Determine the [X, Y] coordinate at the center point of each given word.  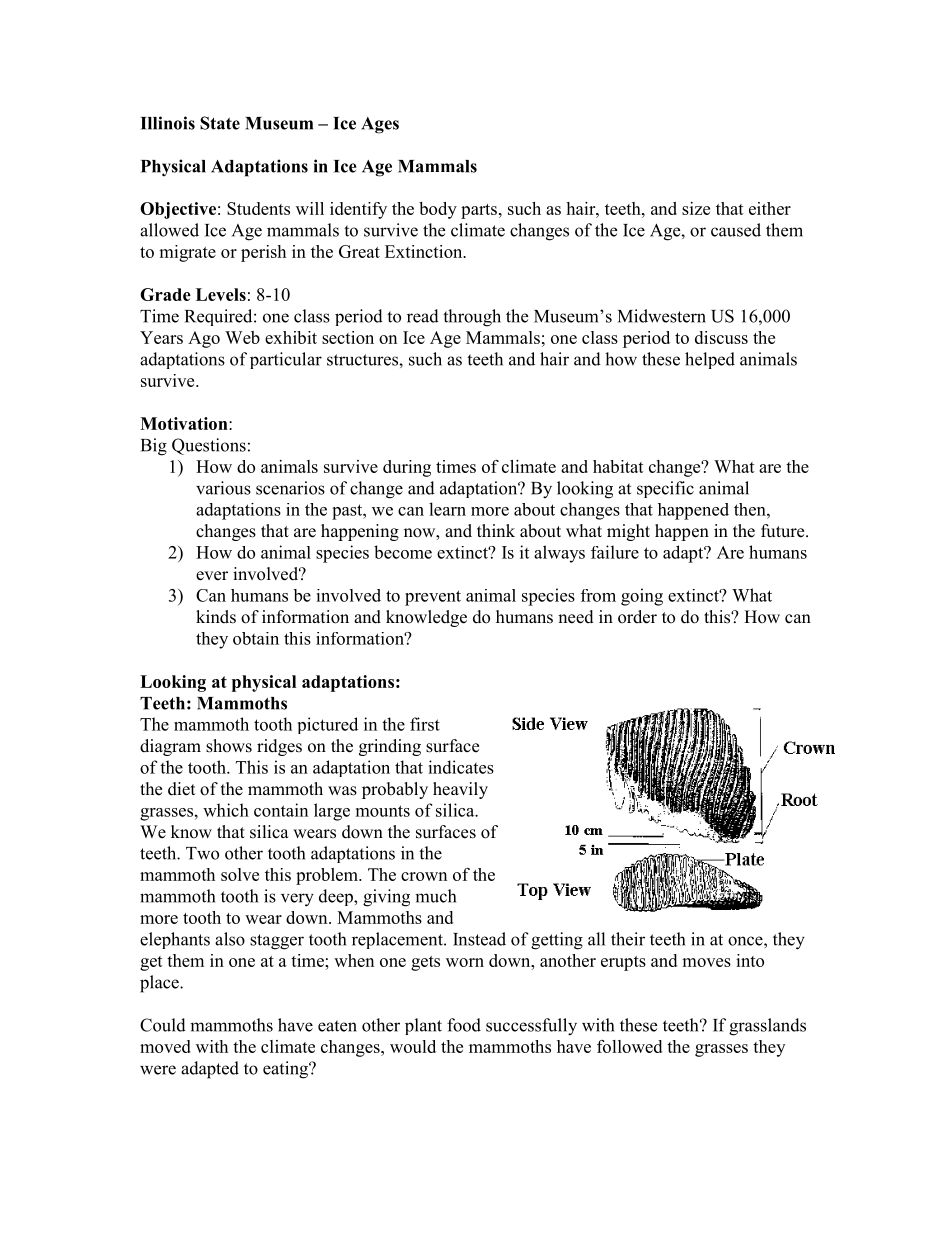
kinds [216, 617]
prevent [433, 598]
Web [242, 337]
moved [165, 1046]
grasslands [767, 1027]
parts [479, 211]
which [226, 810]
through [472, 318]
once [746, 941]
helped [710, 360]
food [464, 1025]
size [696, 208]
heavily [460, 790]
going [642, 597]
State [220, 123]
